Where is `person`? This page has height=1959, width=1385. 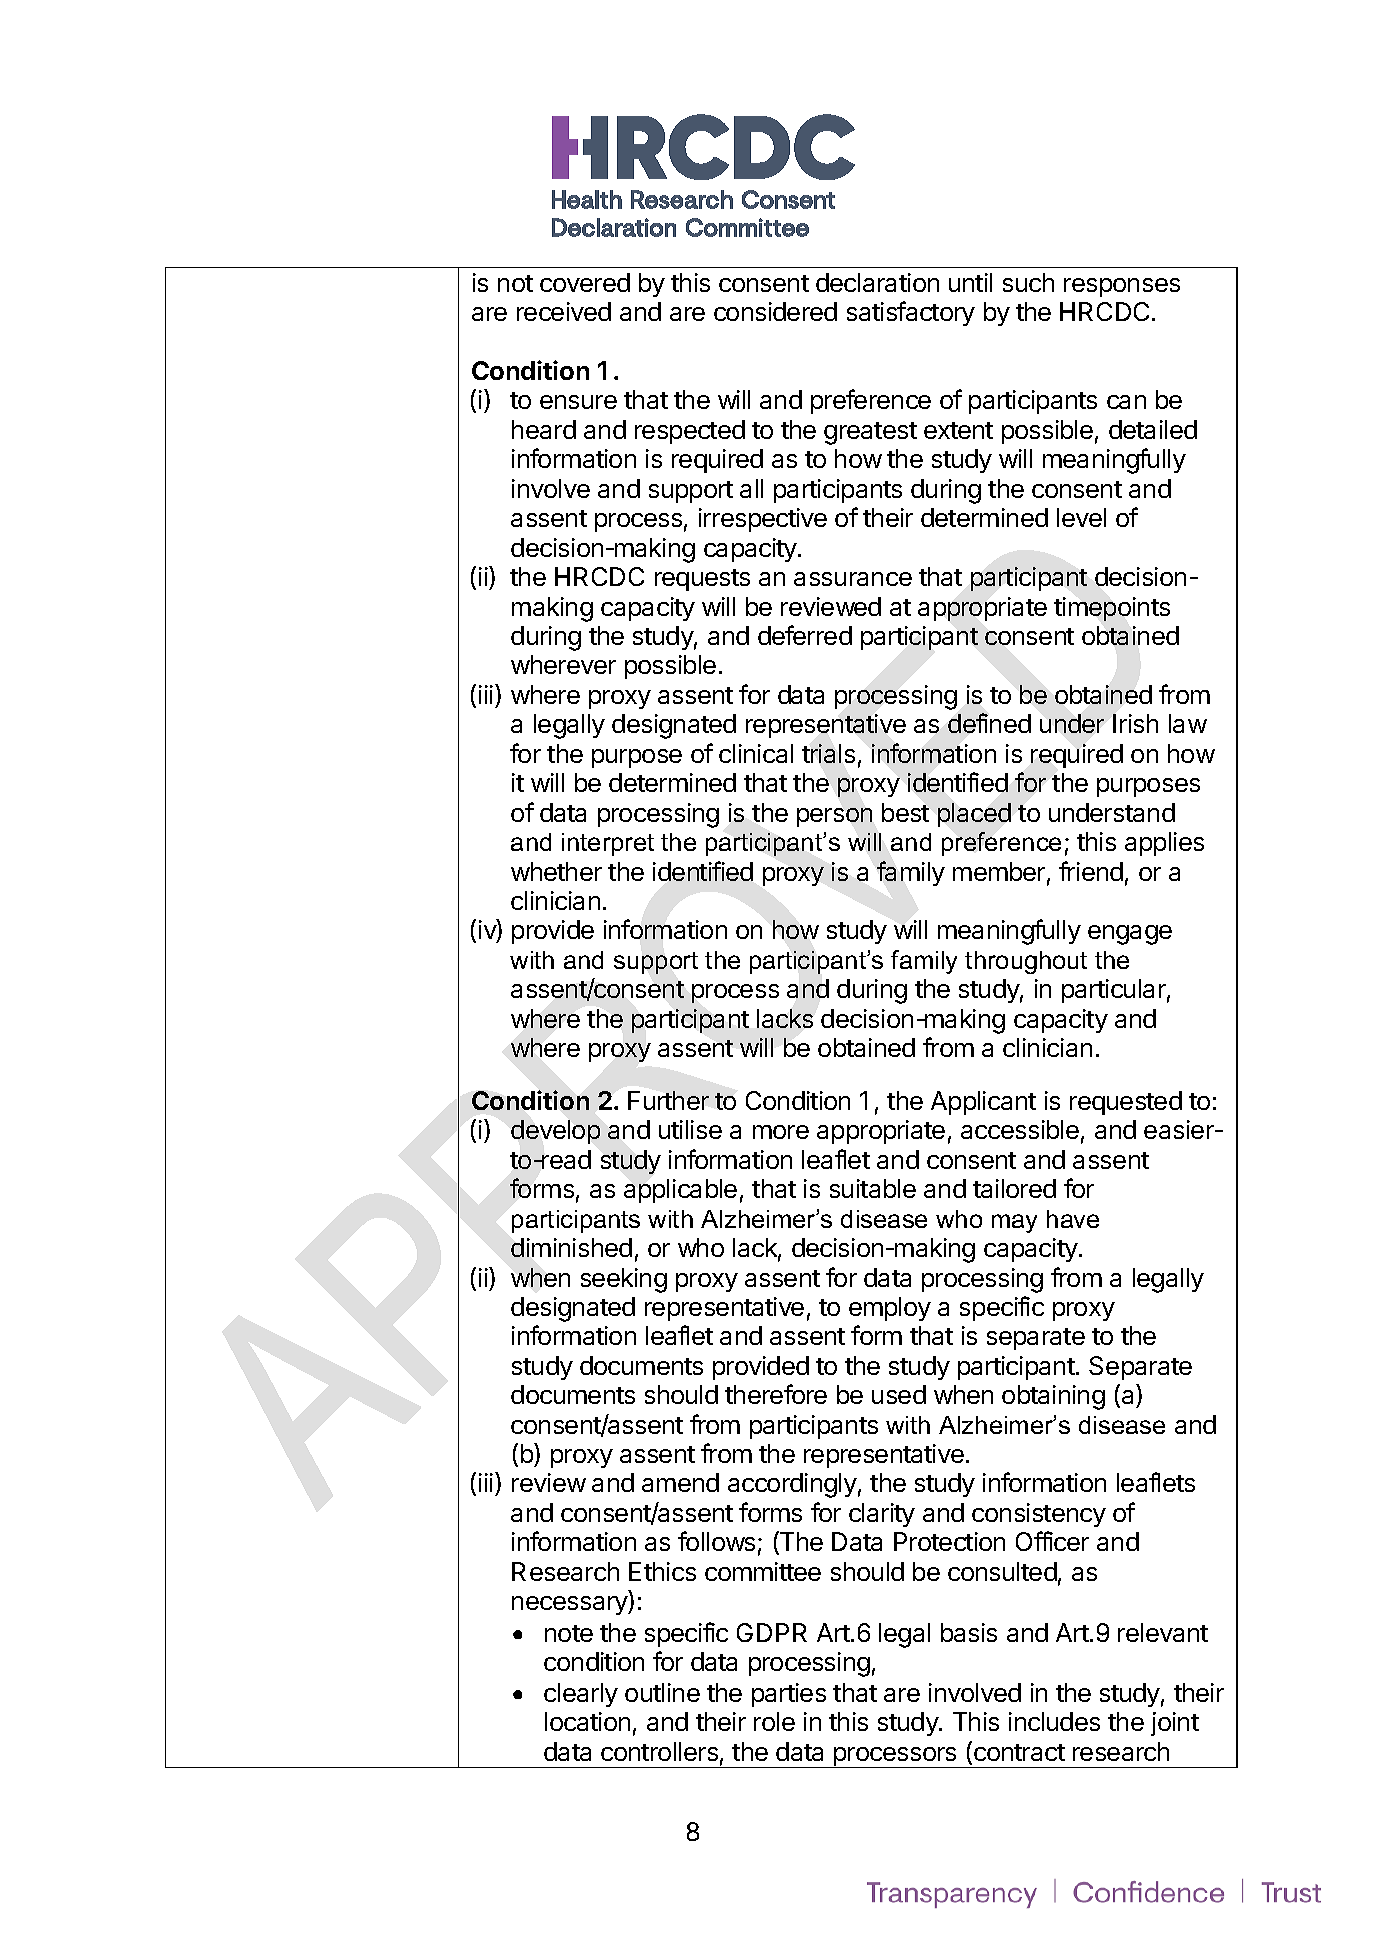
person is located at coordinates (834, 817).
